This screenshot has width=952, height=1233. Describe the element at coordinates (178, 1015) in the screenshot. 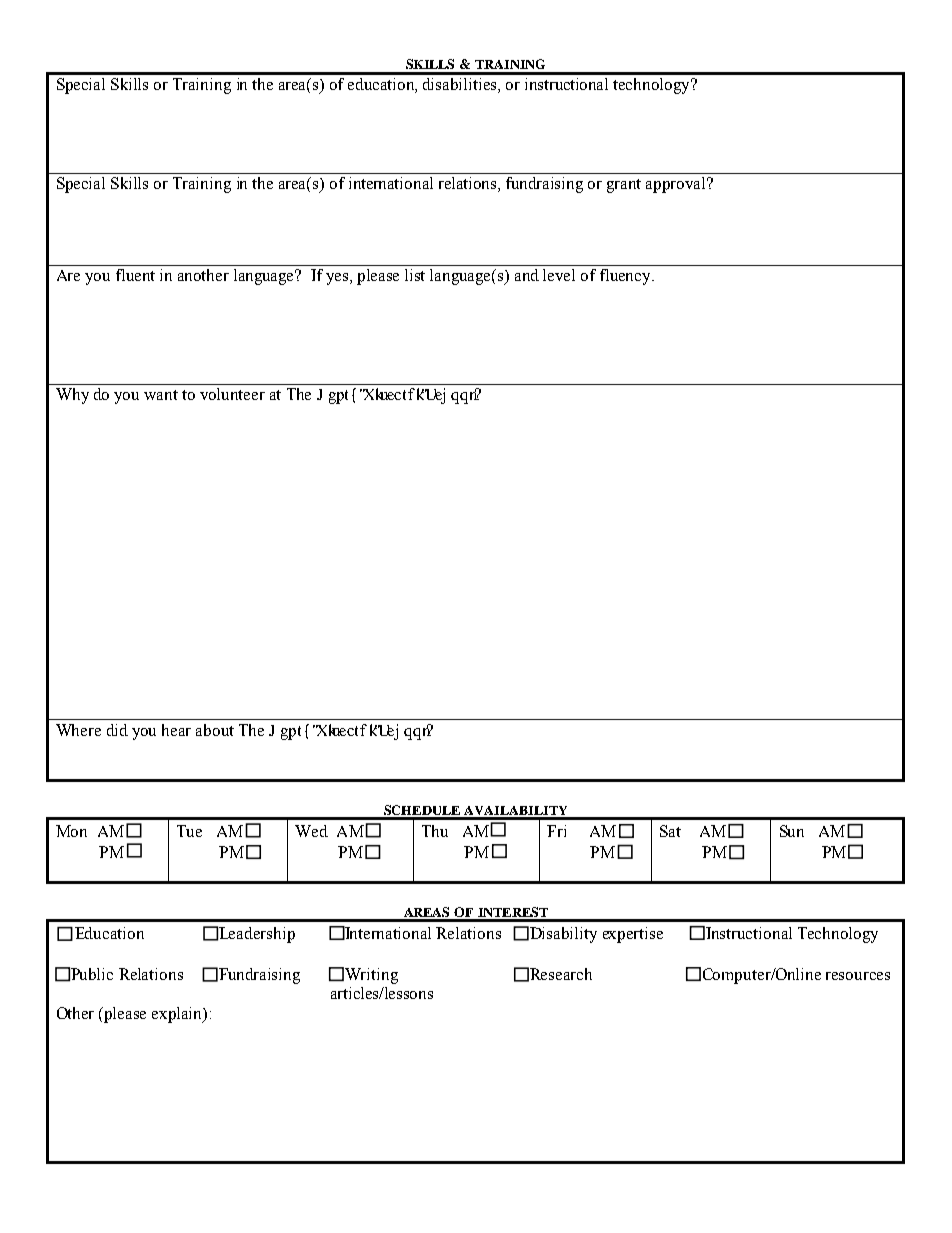

I see `explain` at that location.
